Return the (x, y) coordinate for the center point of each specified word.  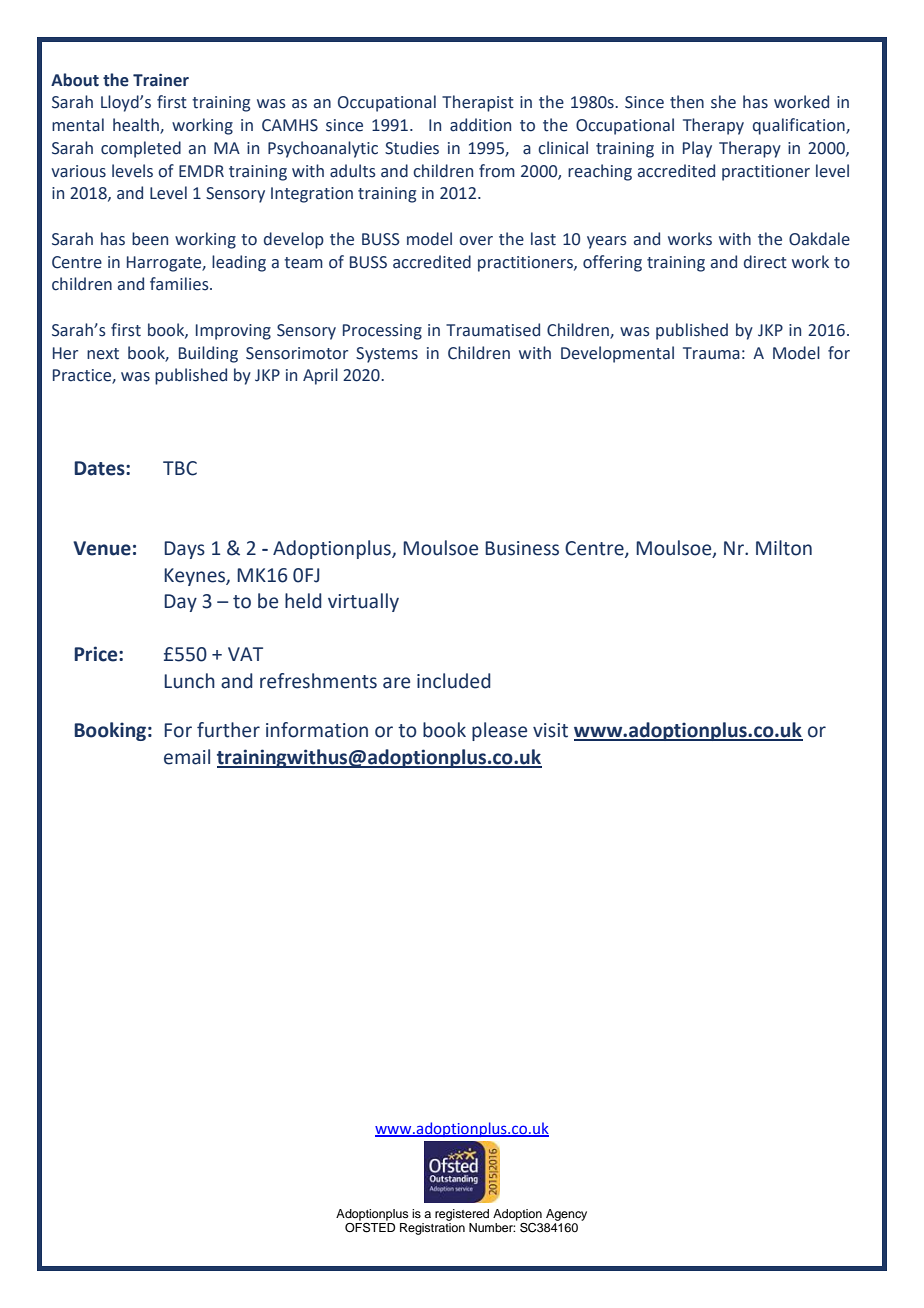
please (499, 731)
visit (550, 730)
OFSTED (370, 1226)
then (687, 102)
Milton (784, 548)
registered (462, 1215)
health (137, 126)
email (187, 757)
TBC (180, 468)
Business (522, 548)
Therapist (478, 103)
